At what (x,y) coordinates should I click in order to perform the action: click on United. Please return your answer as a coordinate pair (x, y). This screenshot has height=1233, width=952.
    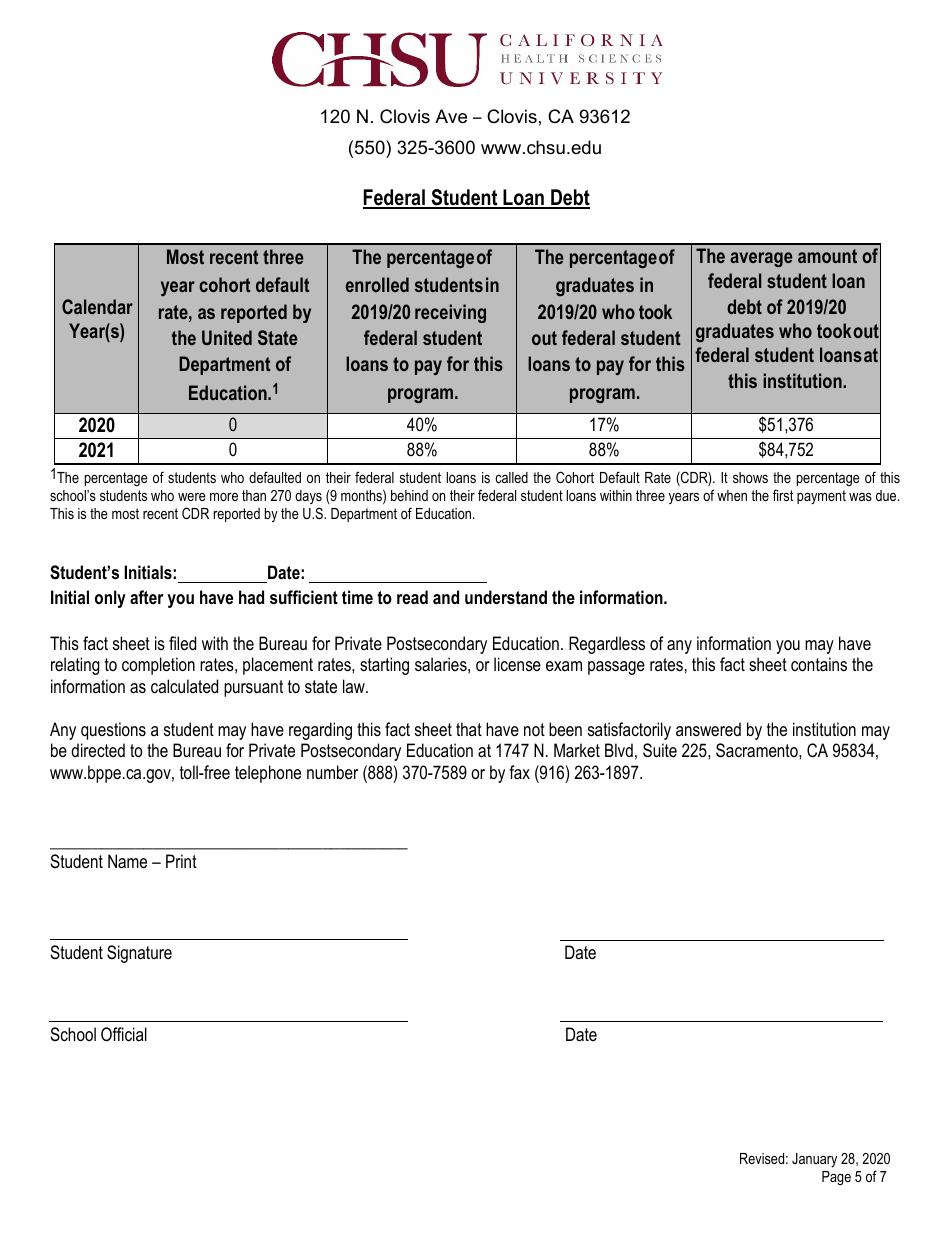
    Looking at the image, I should click on (227, 337).
